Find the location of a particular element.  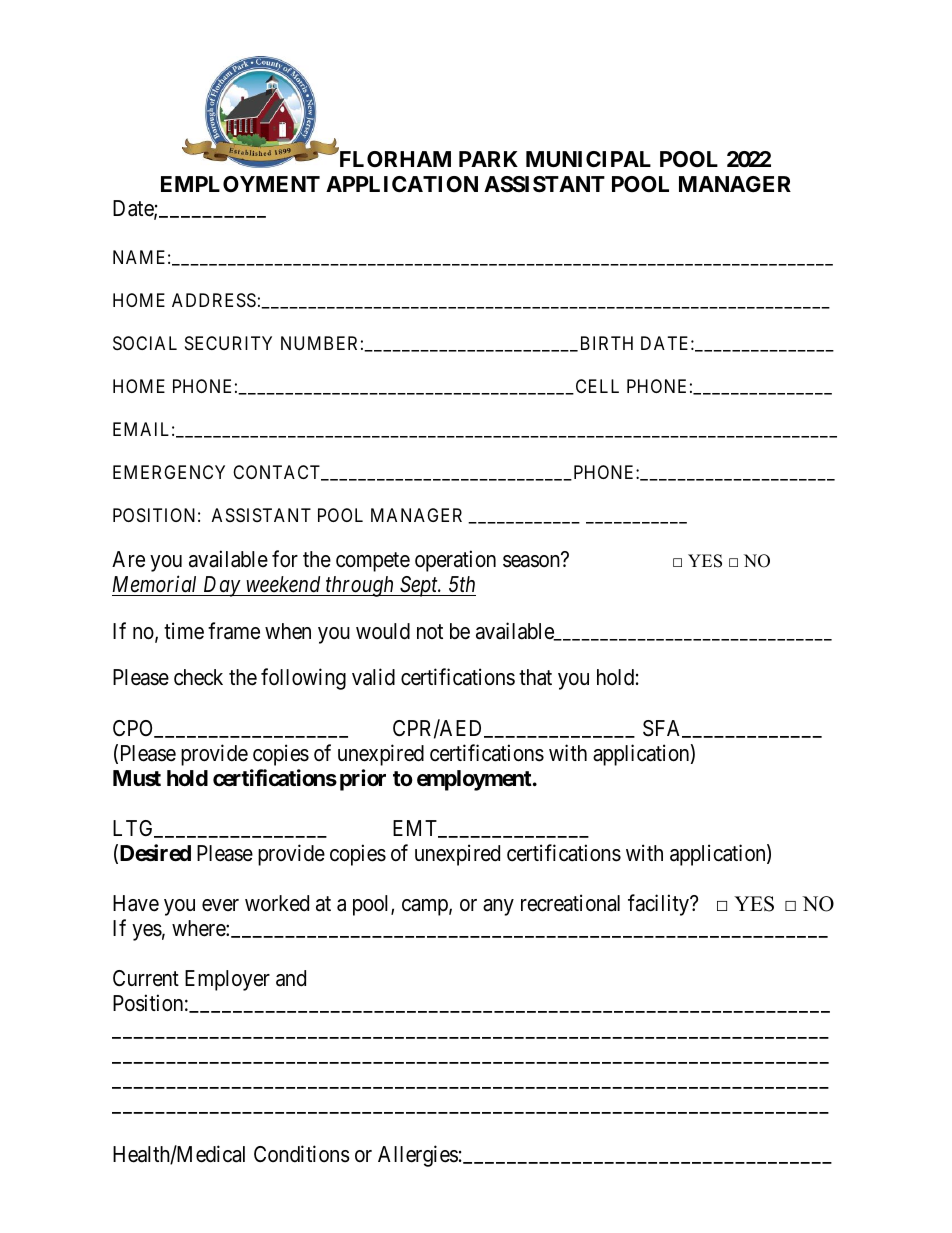

SECURITY is located at coordinates (228, 343).
